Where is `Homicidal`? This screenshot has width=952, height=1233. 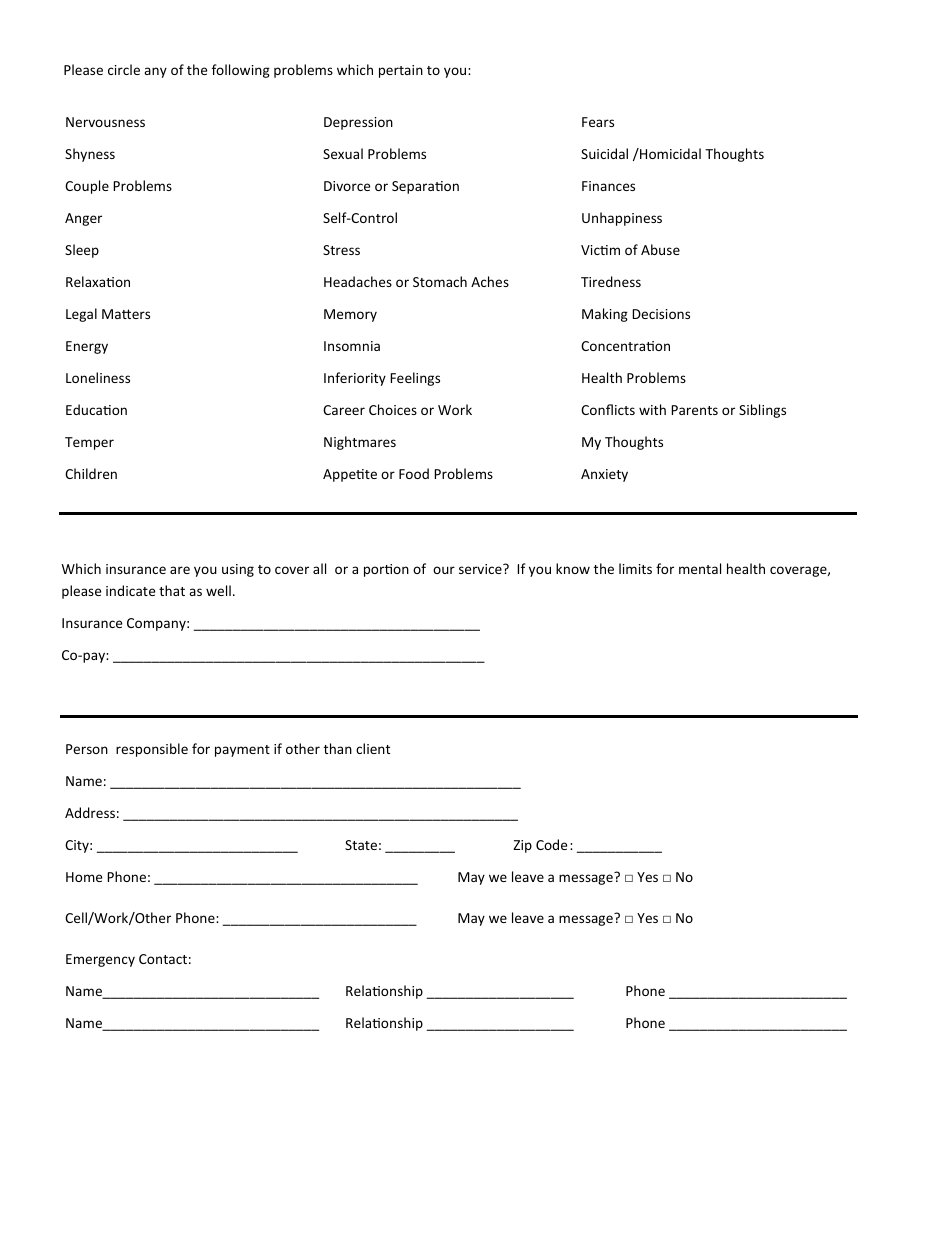
Homicidal is located at coordinates (669, 153).
